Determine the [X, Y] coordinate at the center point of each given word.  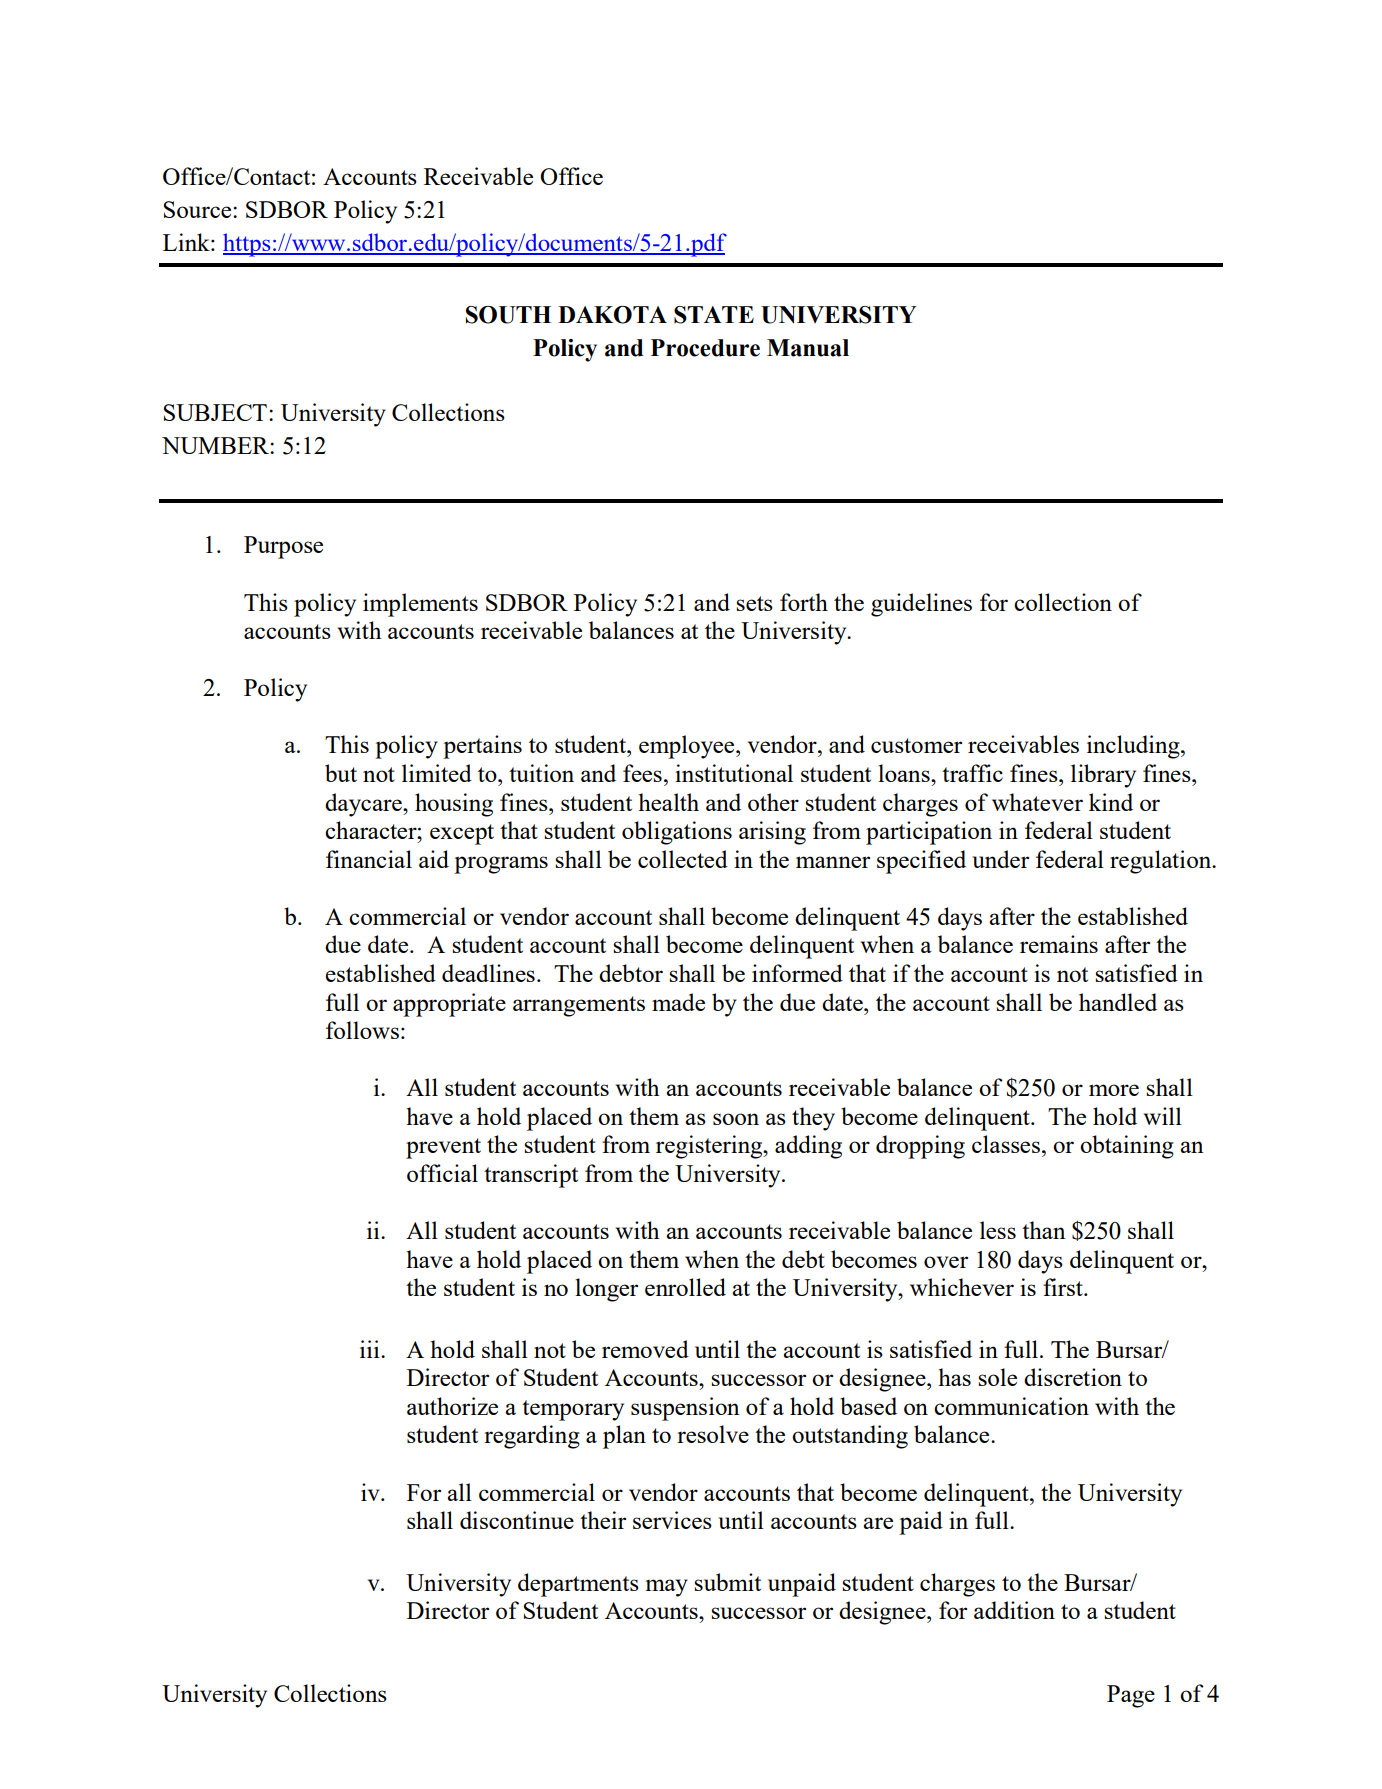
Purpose [283, 547]
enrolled [685, 1287]
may [667, 1588]
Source [198, 209]
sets [754, 603]
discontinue [517, 1520]
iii [371, 1349]
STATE [714, 315]
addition [1014, 1610]
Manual [808, 348]
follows [362, 1030]
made [678, 1002]
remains [1059, 944]
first [1064, 1287]
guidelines [921, 605]
